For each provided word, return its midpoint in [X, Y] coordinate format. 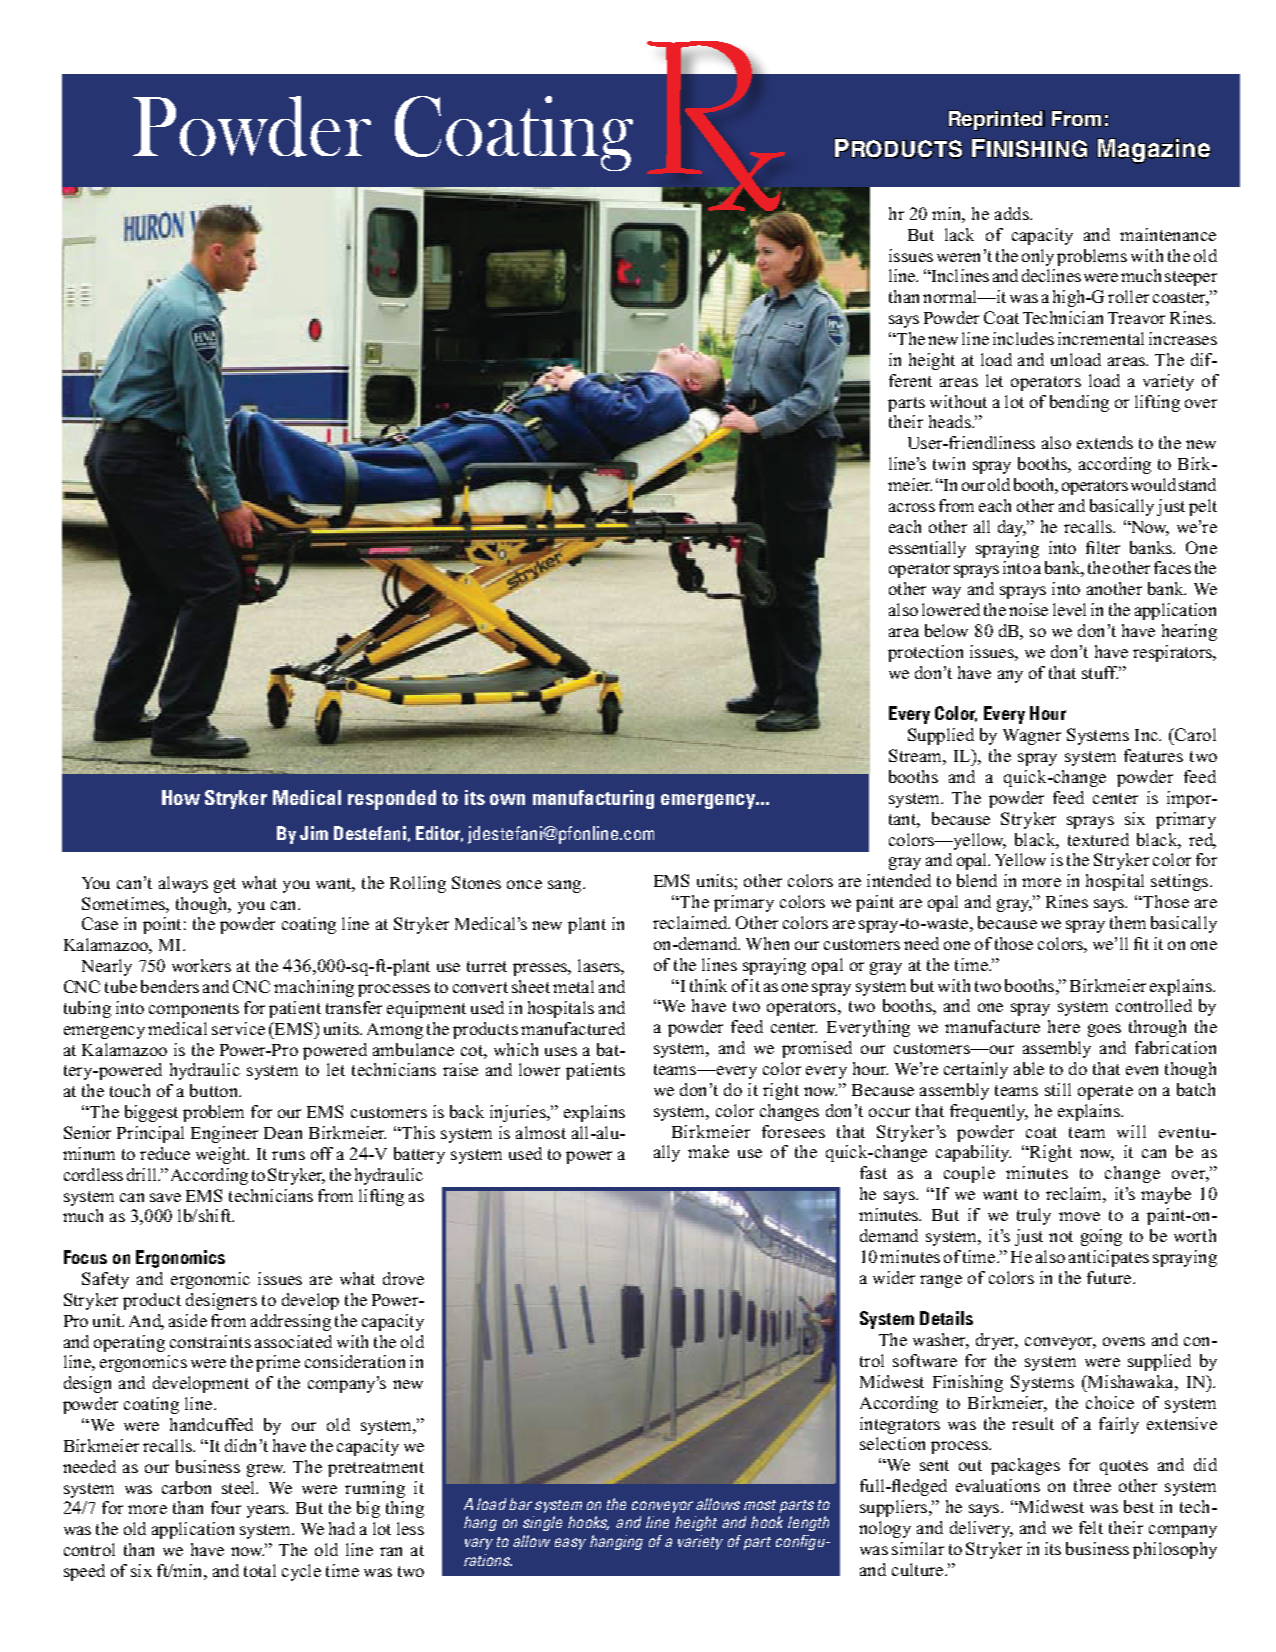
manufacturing [593, 799]
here [1064, 1026]
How [181, 797]
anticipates [1109, 1258]
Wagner [1032, 737]
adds [1013, 213]
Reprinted [996, 120]
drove [403, 1278]
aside [188, 1320]
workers [201, 965]
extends [1105, 442]
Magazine [1154, 151]
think [708, 985]
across [912, 507]
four [226, 1507]
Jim [314, 833]
